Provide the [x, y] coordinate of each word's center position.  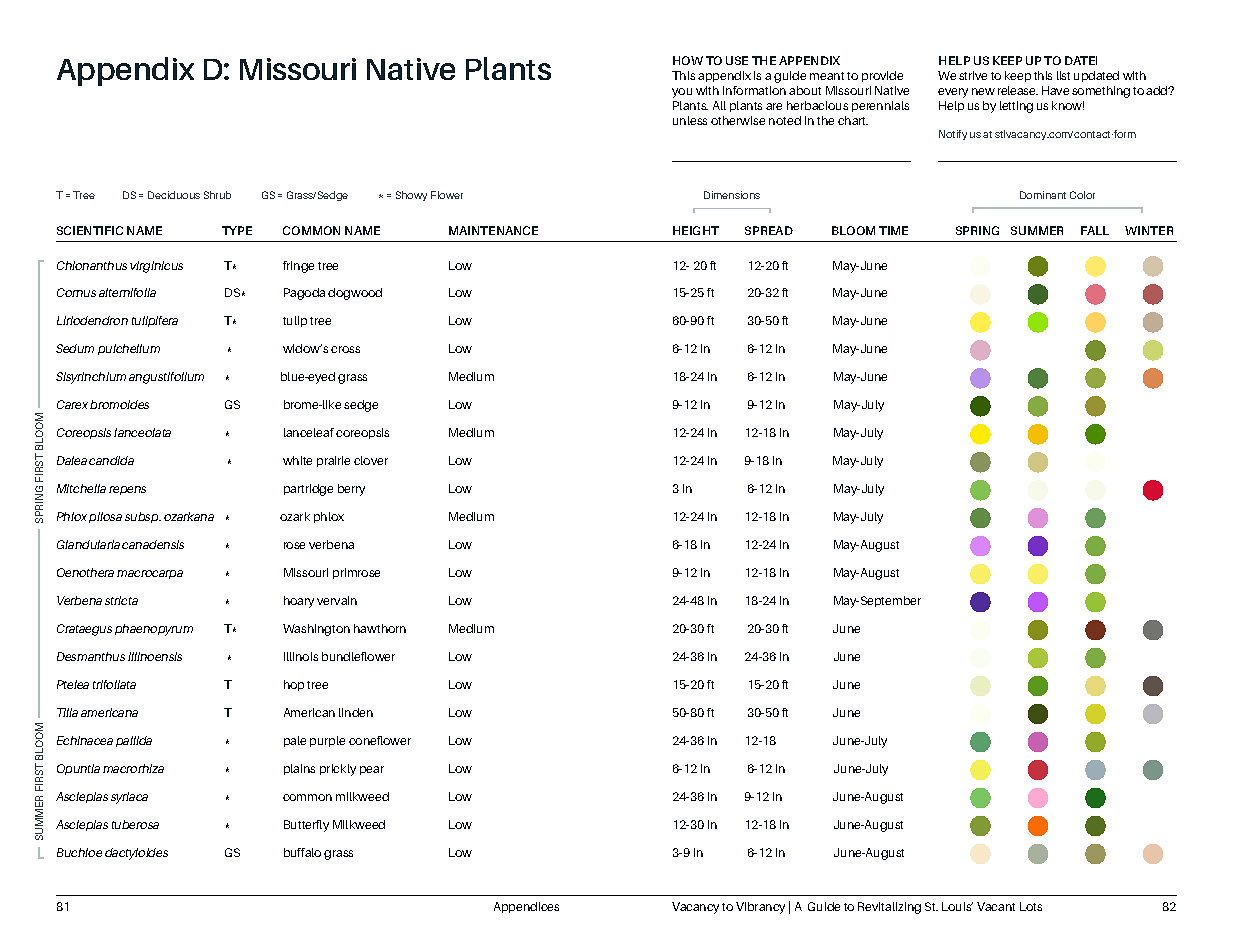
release [1018, 90]
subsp [143, 517]
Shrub [217, 195]
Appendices [526, 907]
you [682, 93]
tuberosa [135, 824]
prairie [333, 461]
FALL [1095, 230]
